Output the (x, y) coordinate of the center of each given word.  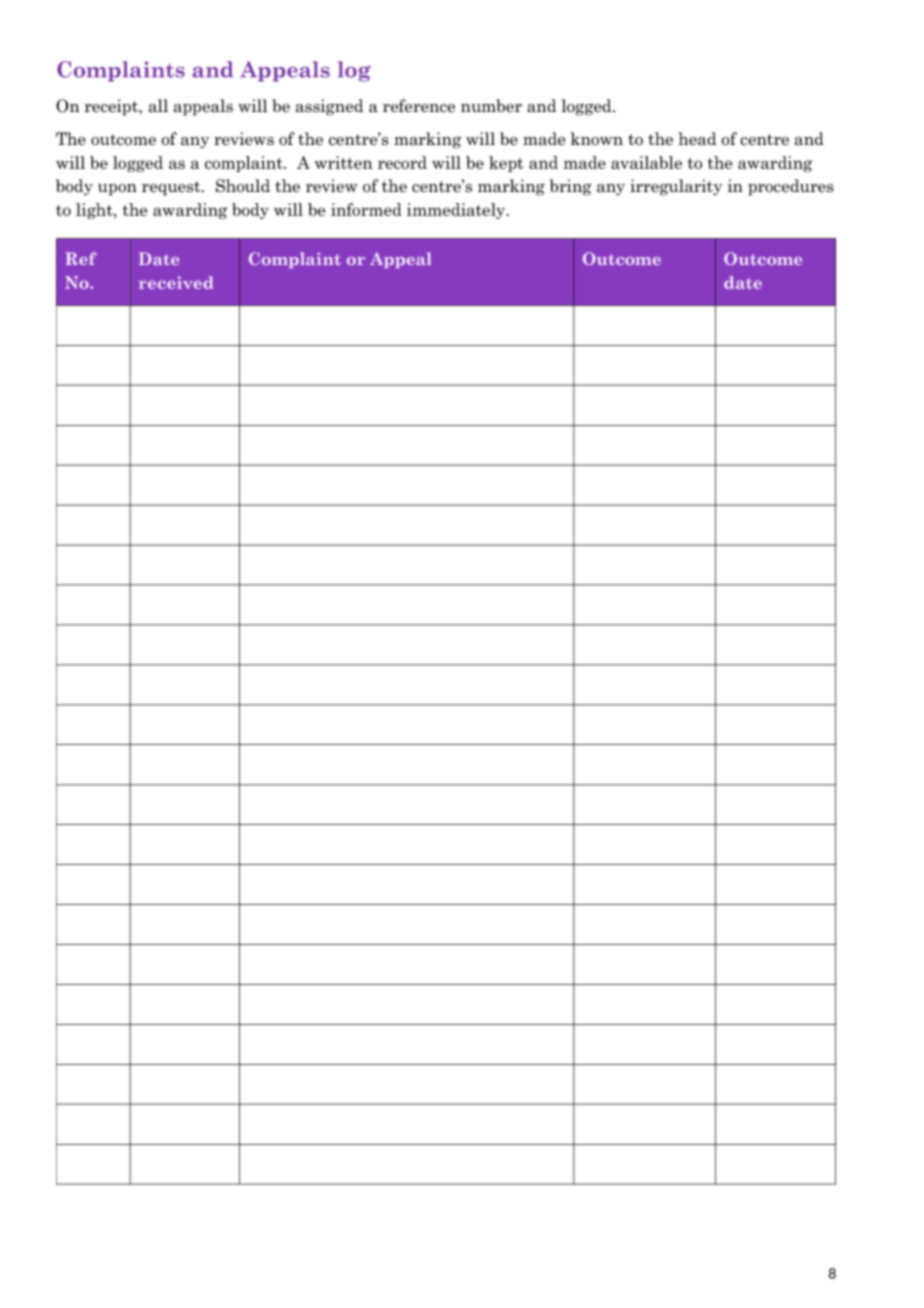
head (697, 139)
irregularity (676, 187)
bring (571, 187)
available (646, 162)
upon (117, 190)
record (402, 162)
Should (243, 186)
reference (419, 106)
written (343, 162)
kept (506, 164)
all (158, 106)
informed (366, 209)
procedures (791, 187)
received (176, 282)
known (597, 139)
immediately (457, 211)
